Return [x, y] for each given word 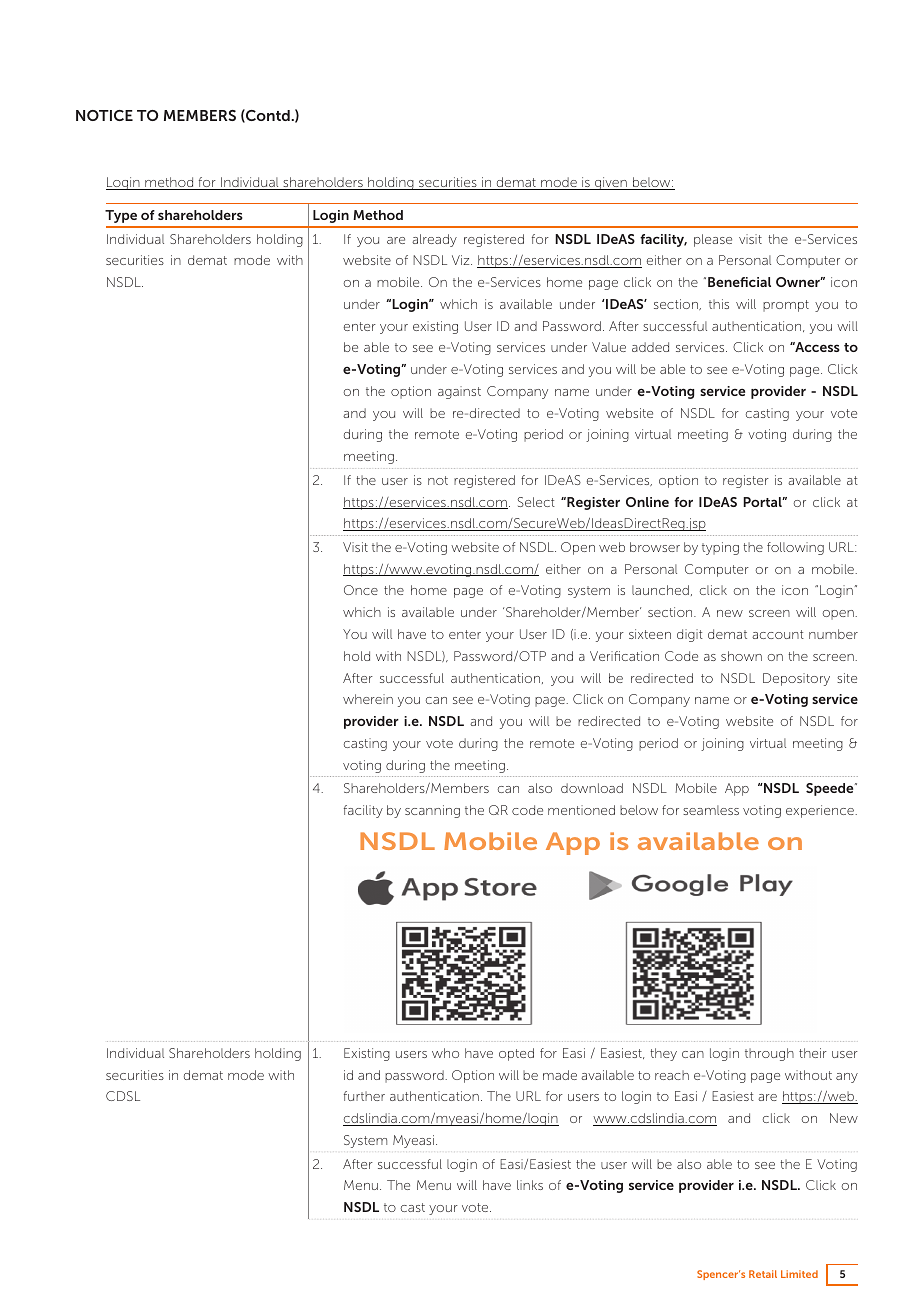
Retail [763, 1274]
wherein [368, 699]
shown [741, 656]
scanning [432, 811]
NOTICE [104, 115]
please [713, 240]
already [434, 240]
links [530, 1185]
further [364, 1096]
